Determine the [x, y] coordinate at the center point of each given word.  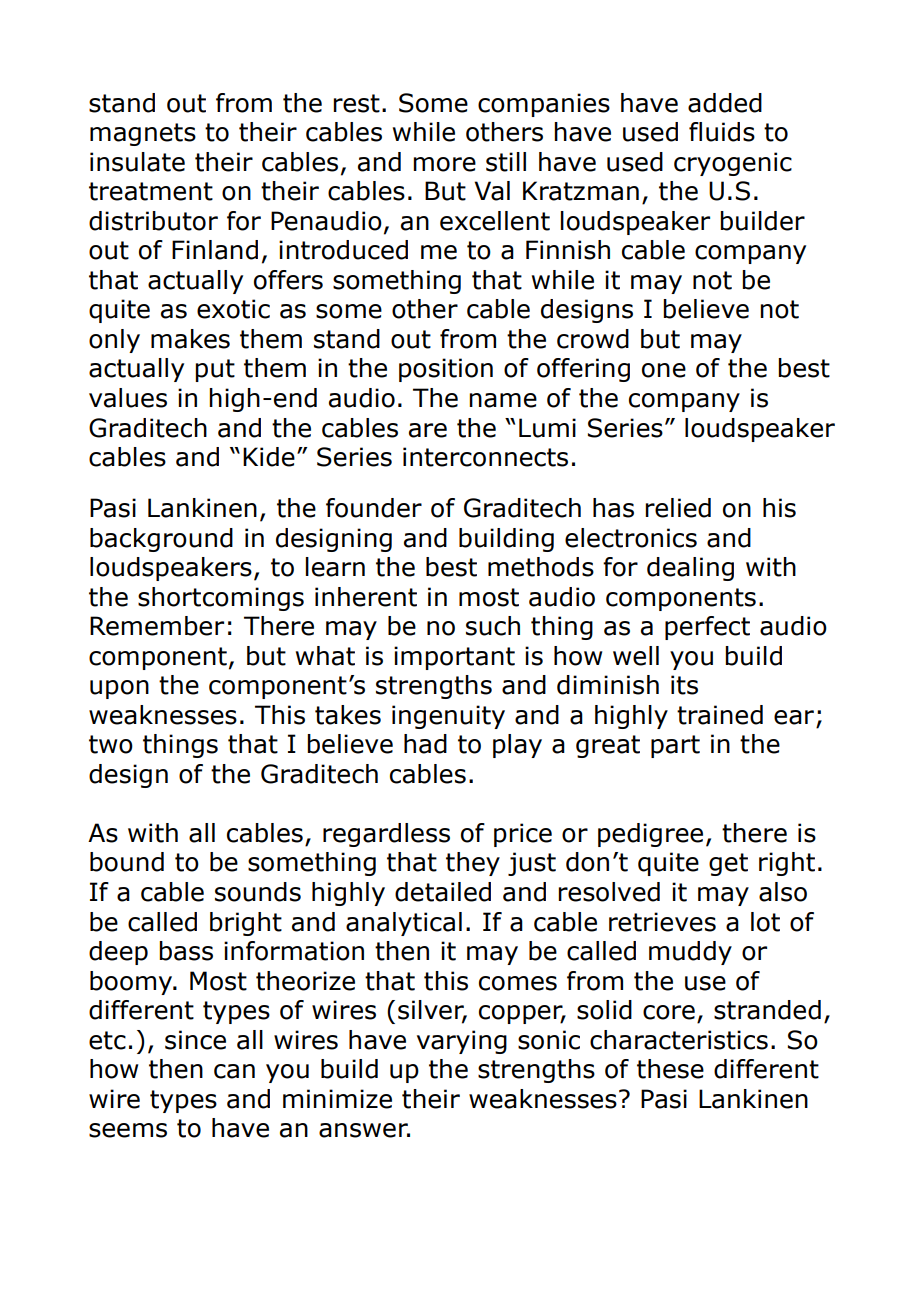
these [670, 1069]
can [234, 1071]
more [444, 164]
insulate [137, 162]
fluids [722, 132]
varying [462, 1042]
